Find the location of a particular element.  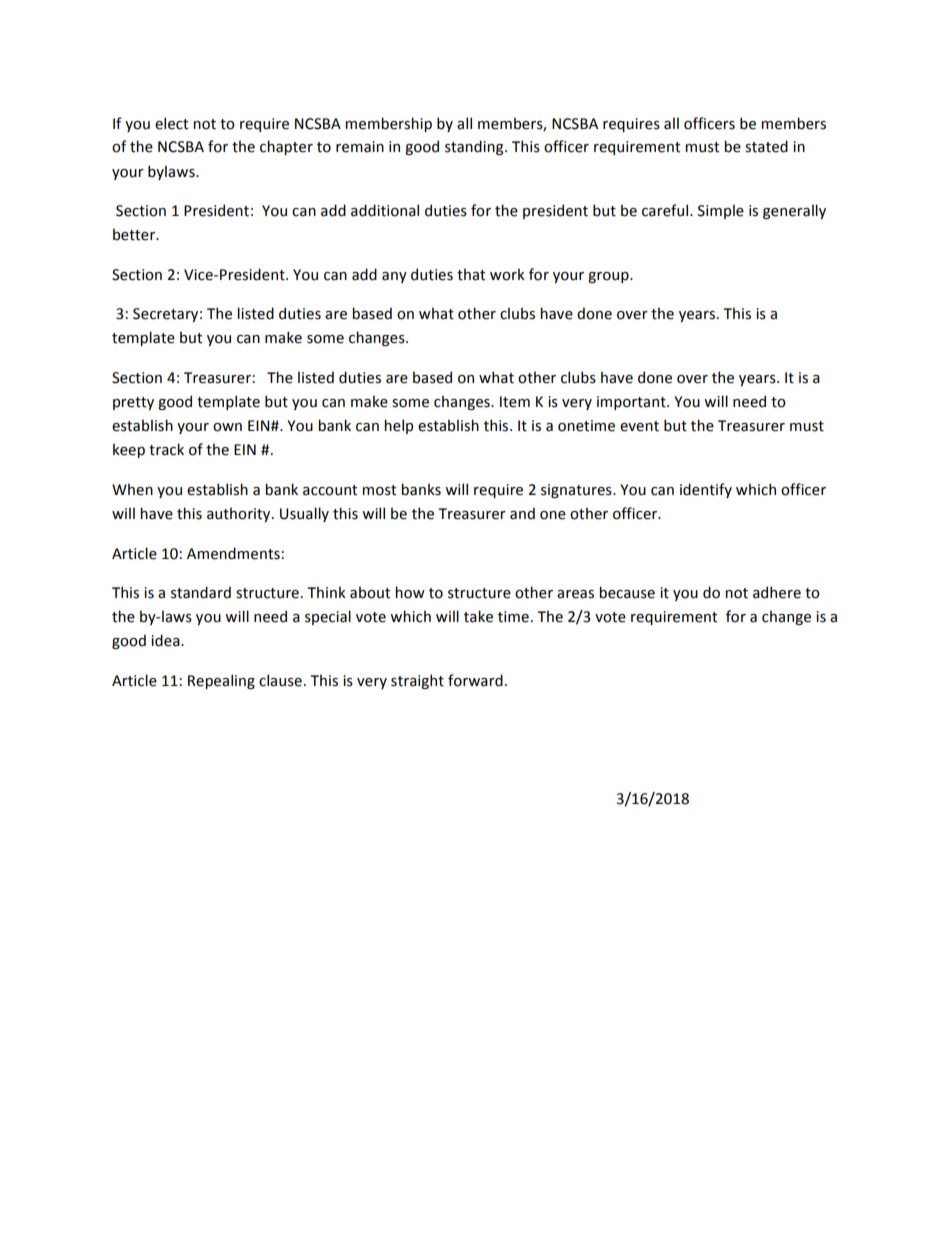

standing is located at coordinates (475, 147).
